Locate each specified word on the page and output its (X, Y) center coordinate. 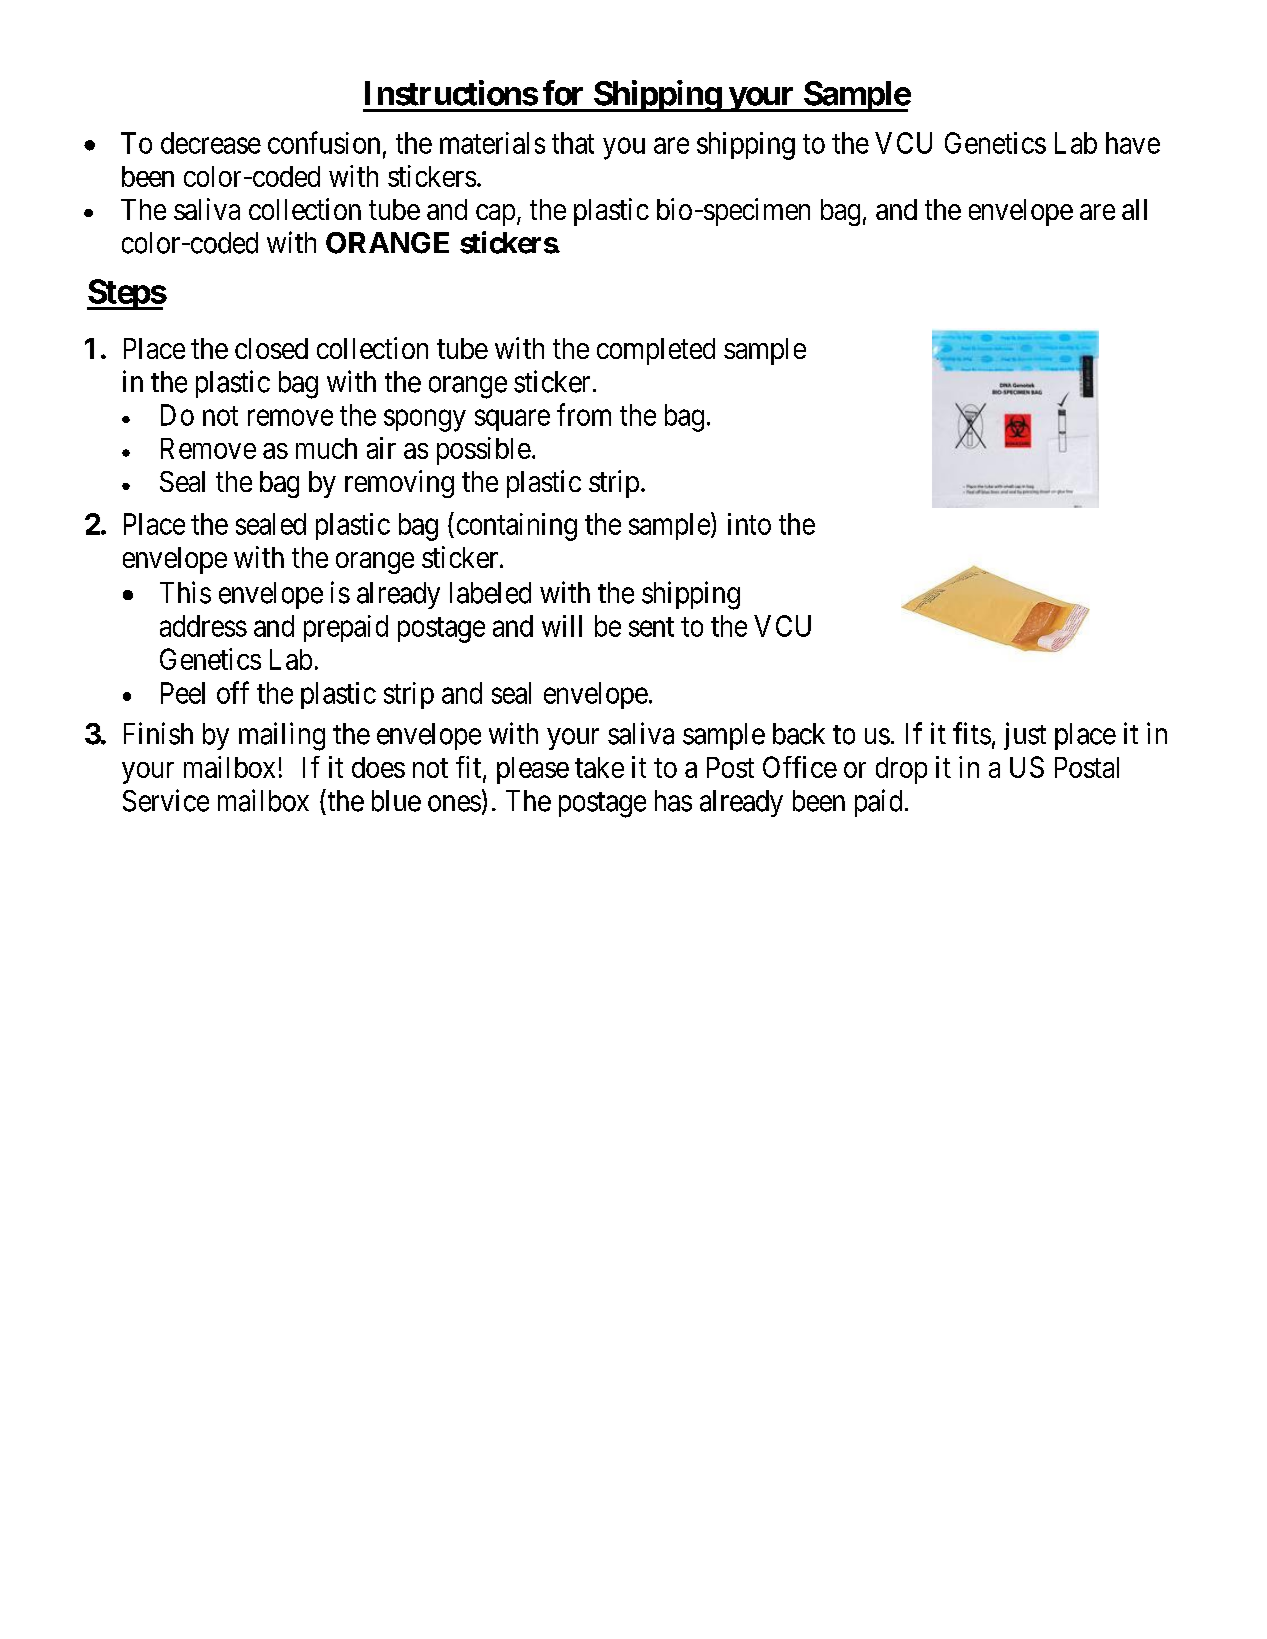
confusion (324, 142)
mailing (282, 736)
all (1134, 209)
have (1133, 143)
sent (651, 627)
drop (901, 770)
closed (271, 348)
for (563, 93)
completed (656, 351)
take (599, 767)
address (203, 626)
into (749, 524)
